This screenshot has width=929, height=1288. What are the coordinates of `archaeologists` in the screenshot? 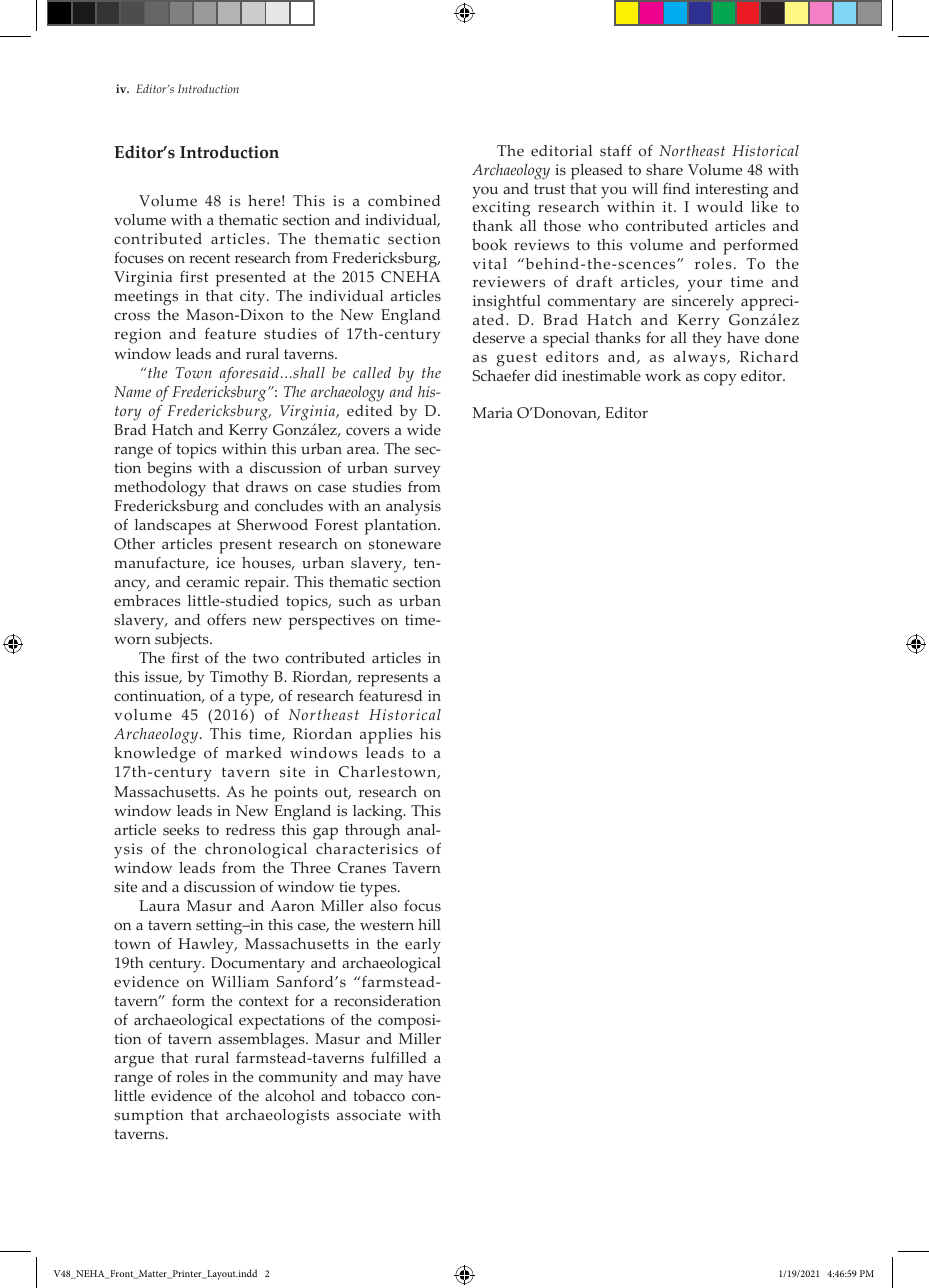 It's located at (277, 1117).
